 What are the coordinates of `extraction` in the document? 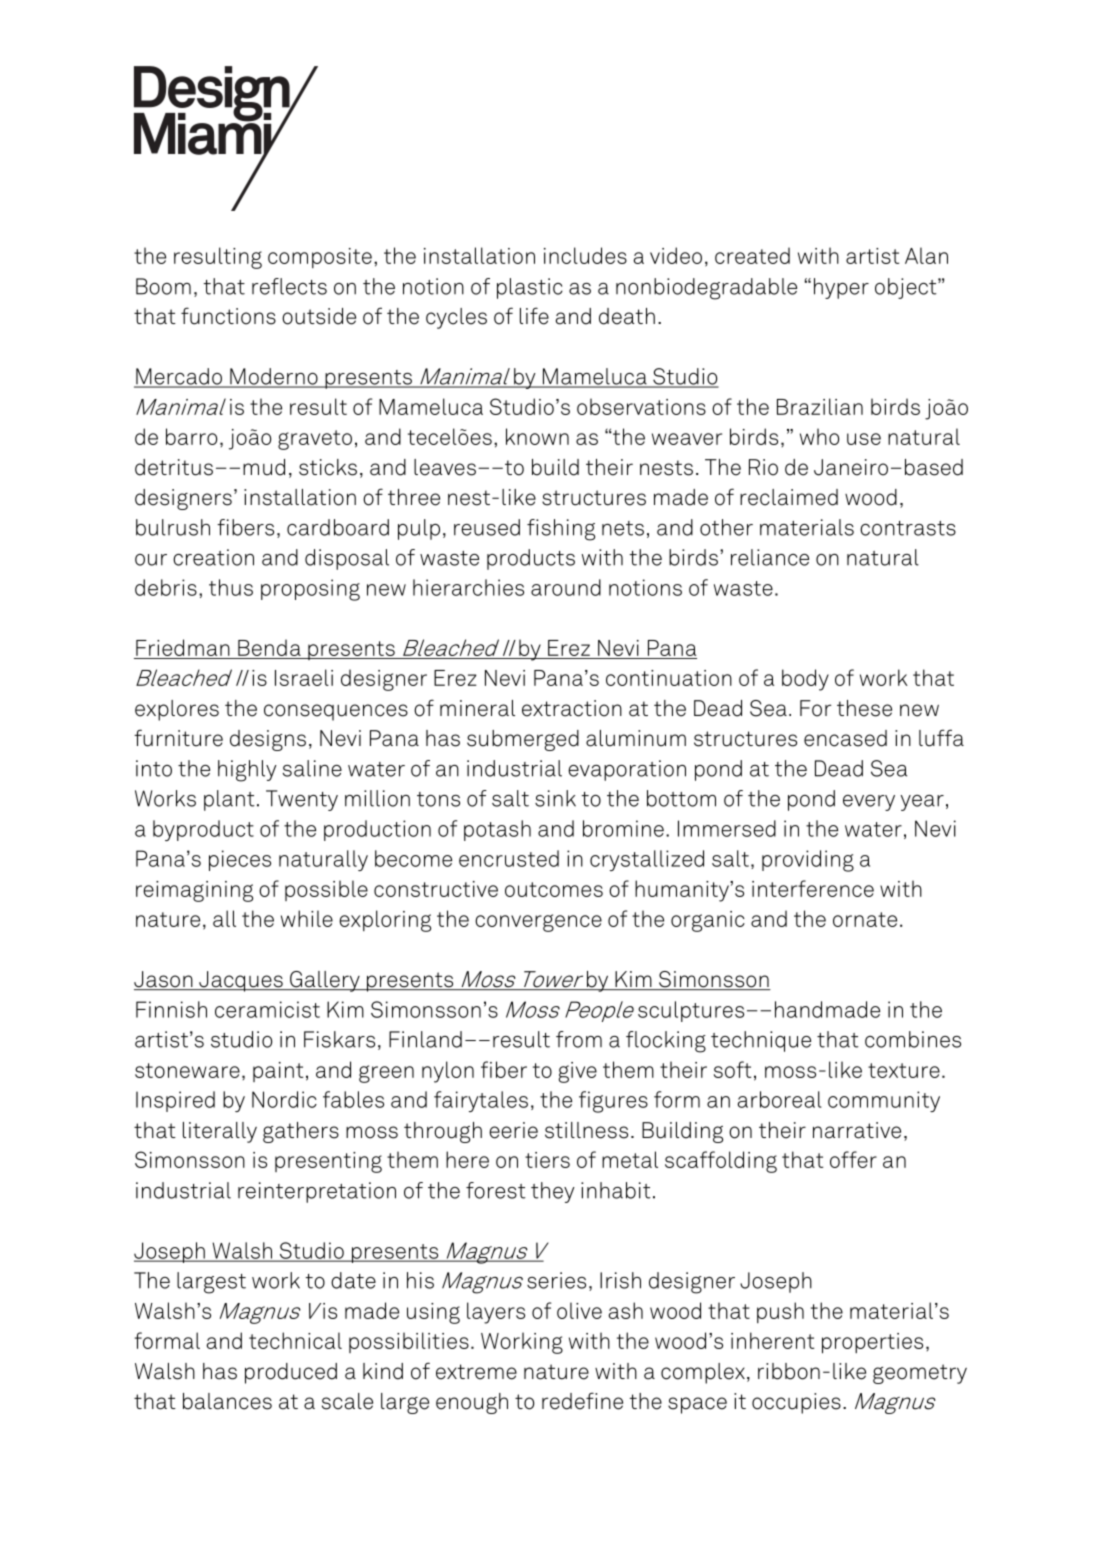 It's located at (572, 708).
